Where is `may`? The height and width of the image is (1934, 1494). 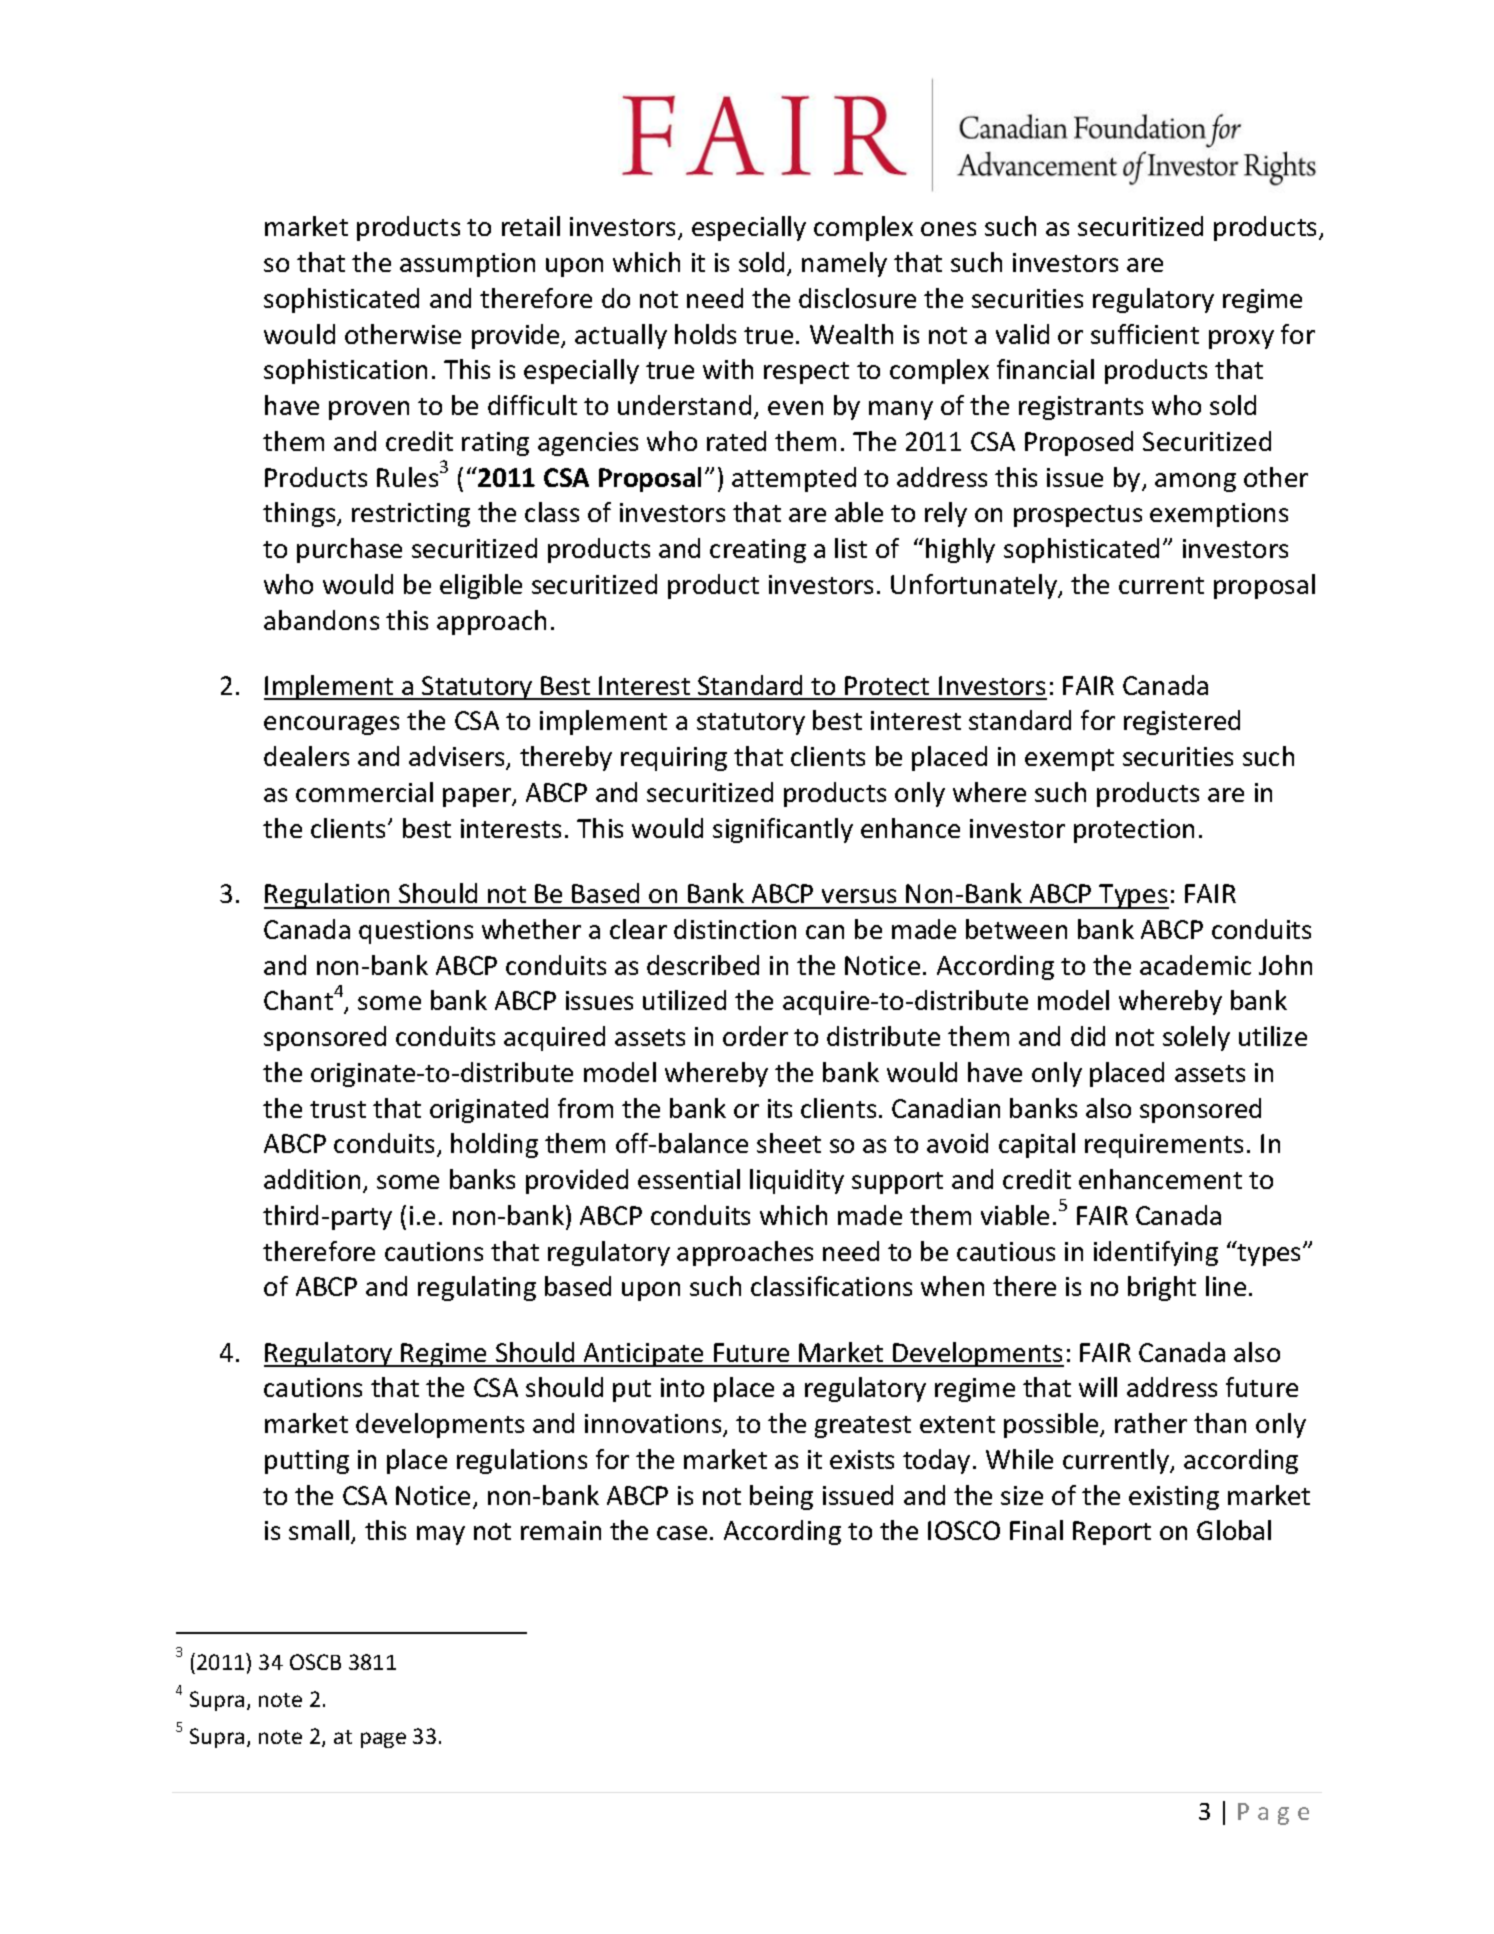
may is located at coordinates (441, 1535).
